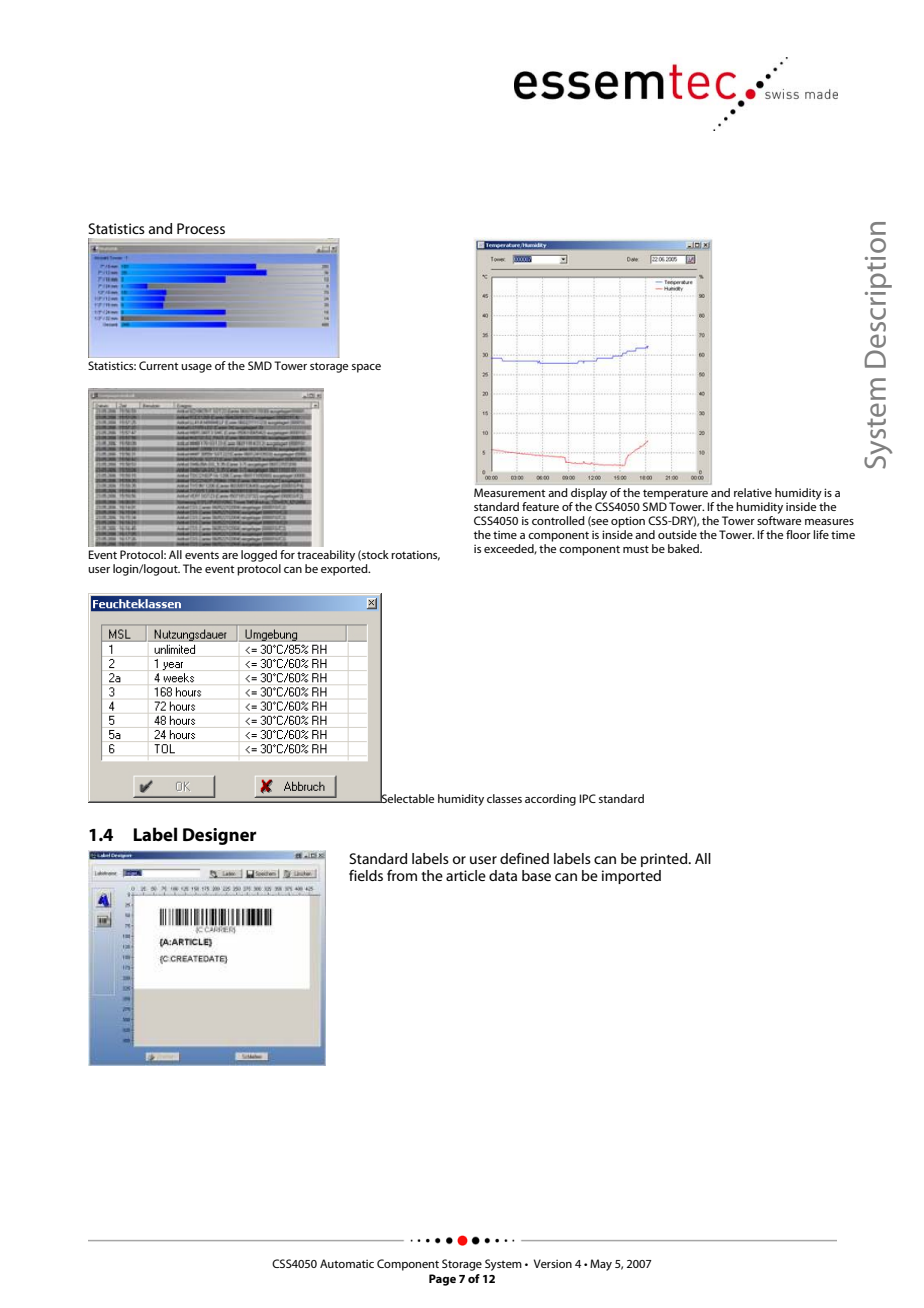  Describe the element at coordinates (665, 860) in the document. I see `printed` at that location.
